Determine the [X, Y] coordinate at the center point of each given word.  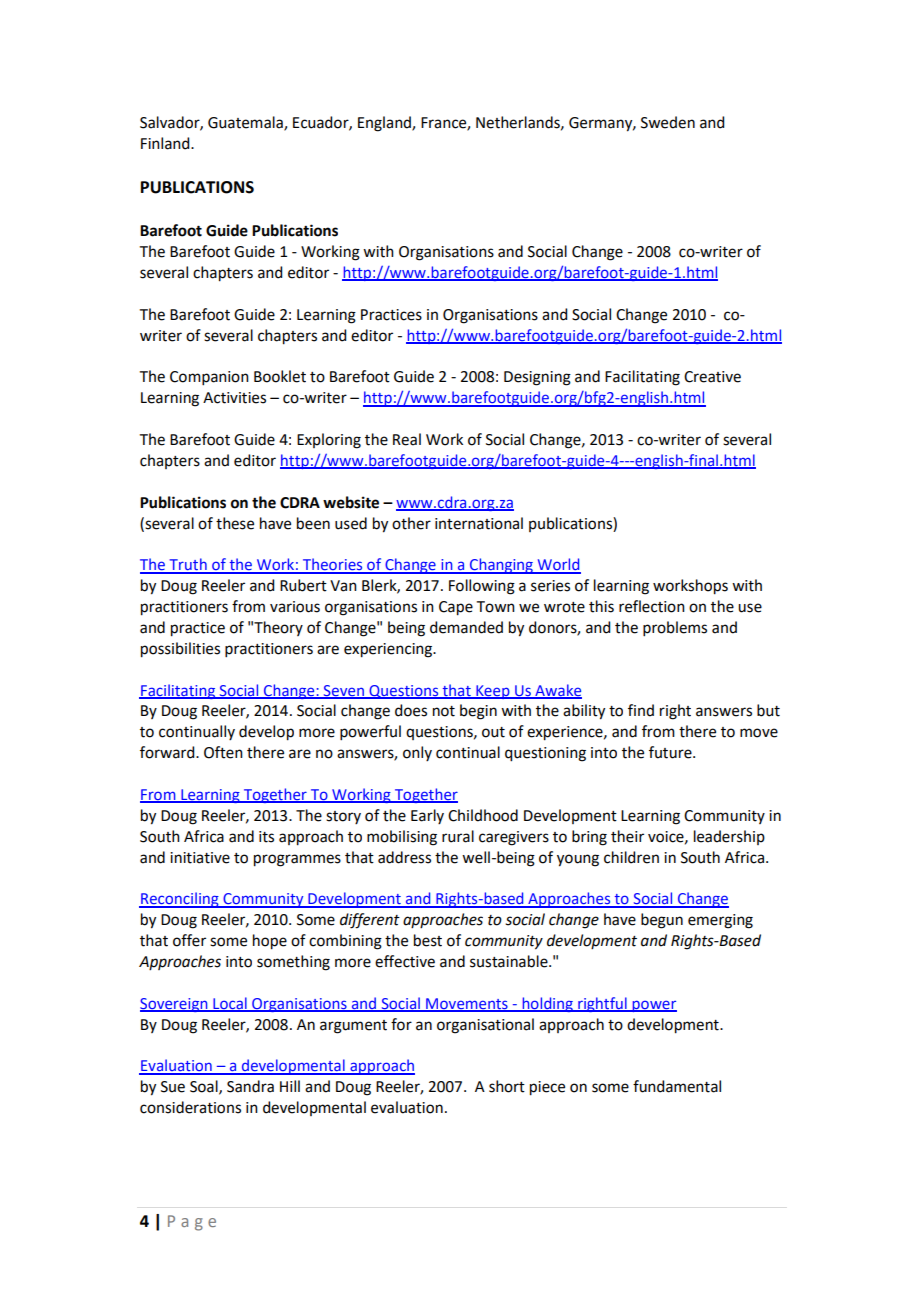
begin [478, 712]
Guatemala [246, 123]
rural [458, 836]
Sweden [668, 122]
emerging [720, 921]
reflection [652, 606]
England [385, 124]
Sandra [250, 1086]
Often [223, 752]
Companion [209, 378]
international [479, 523]
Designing [537, 378]
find [641, 710]
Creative [712, 377]
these [235, 523]
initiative [200, 858]
